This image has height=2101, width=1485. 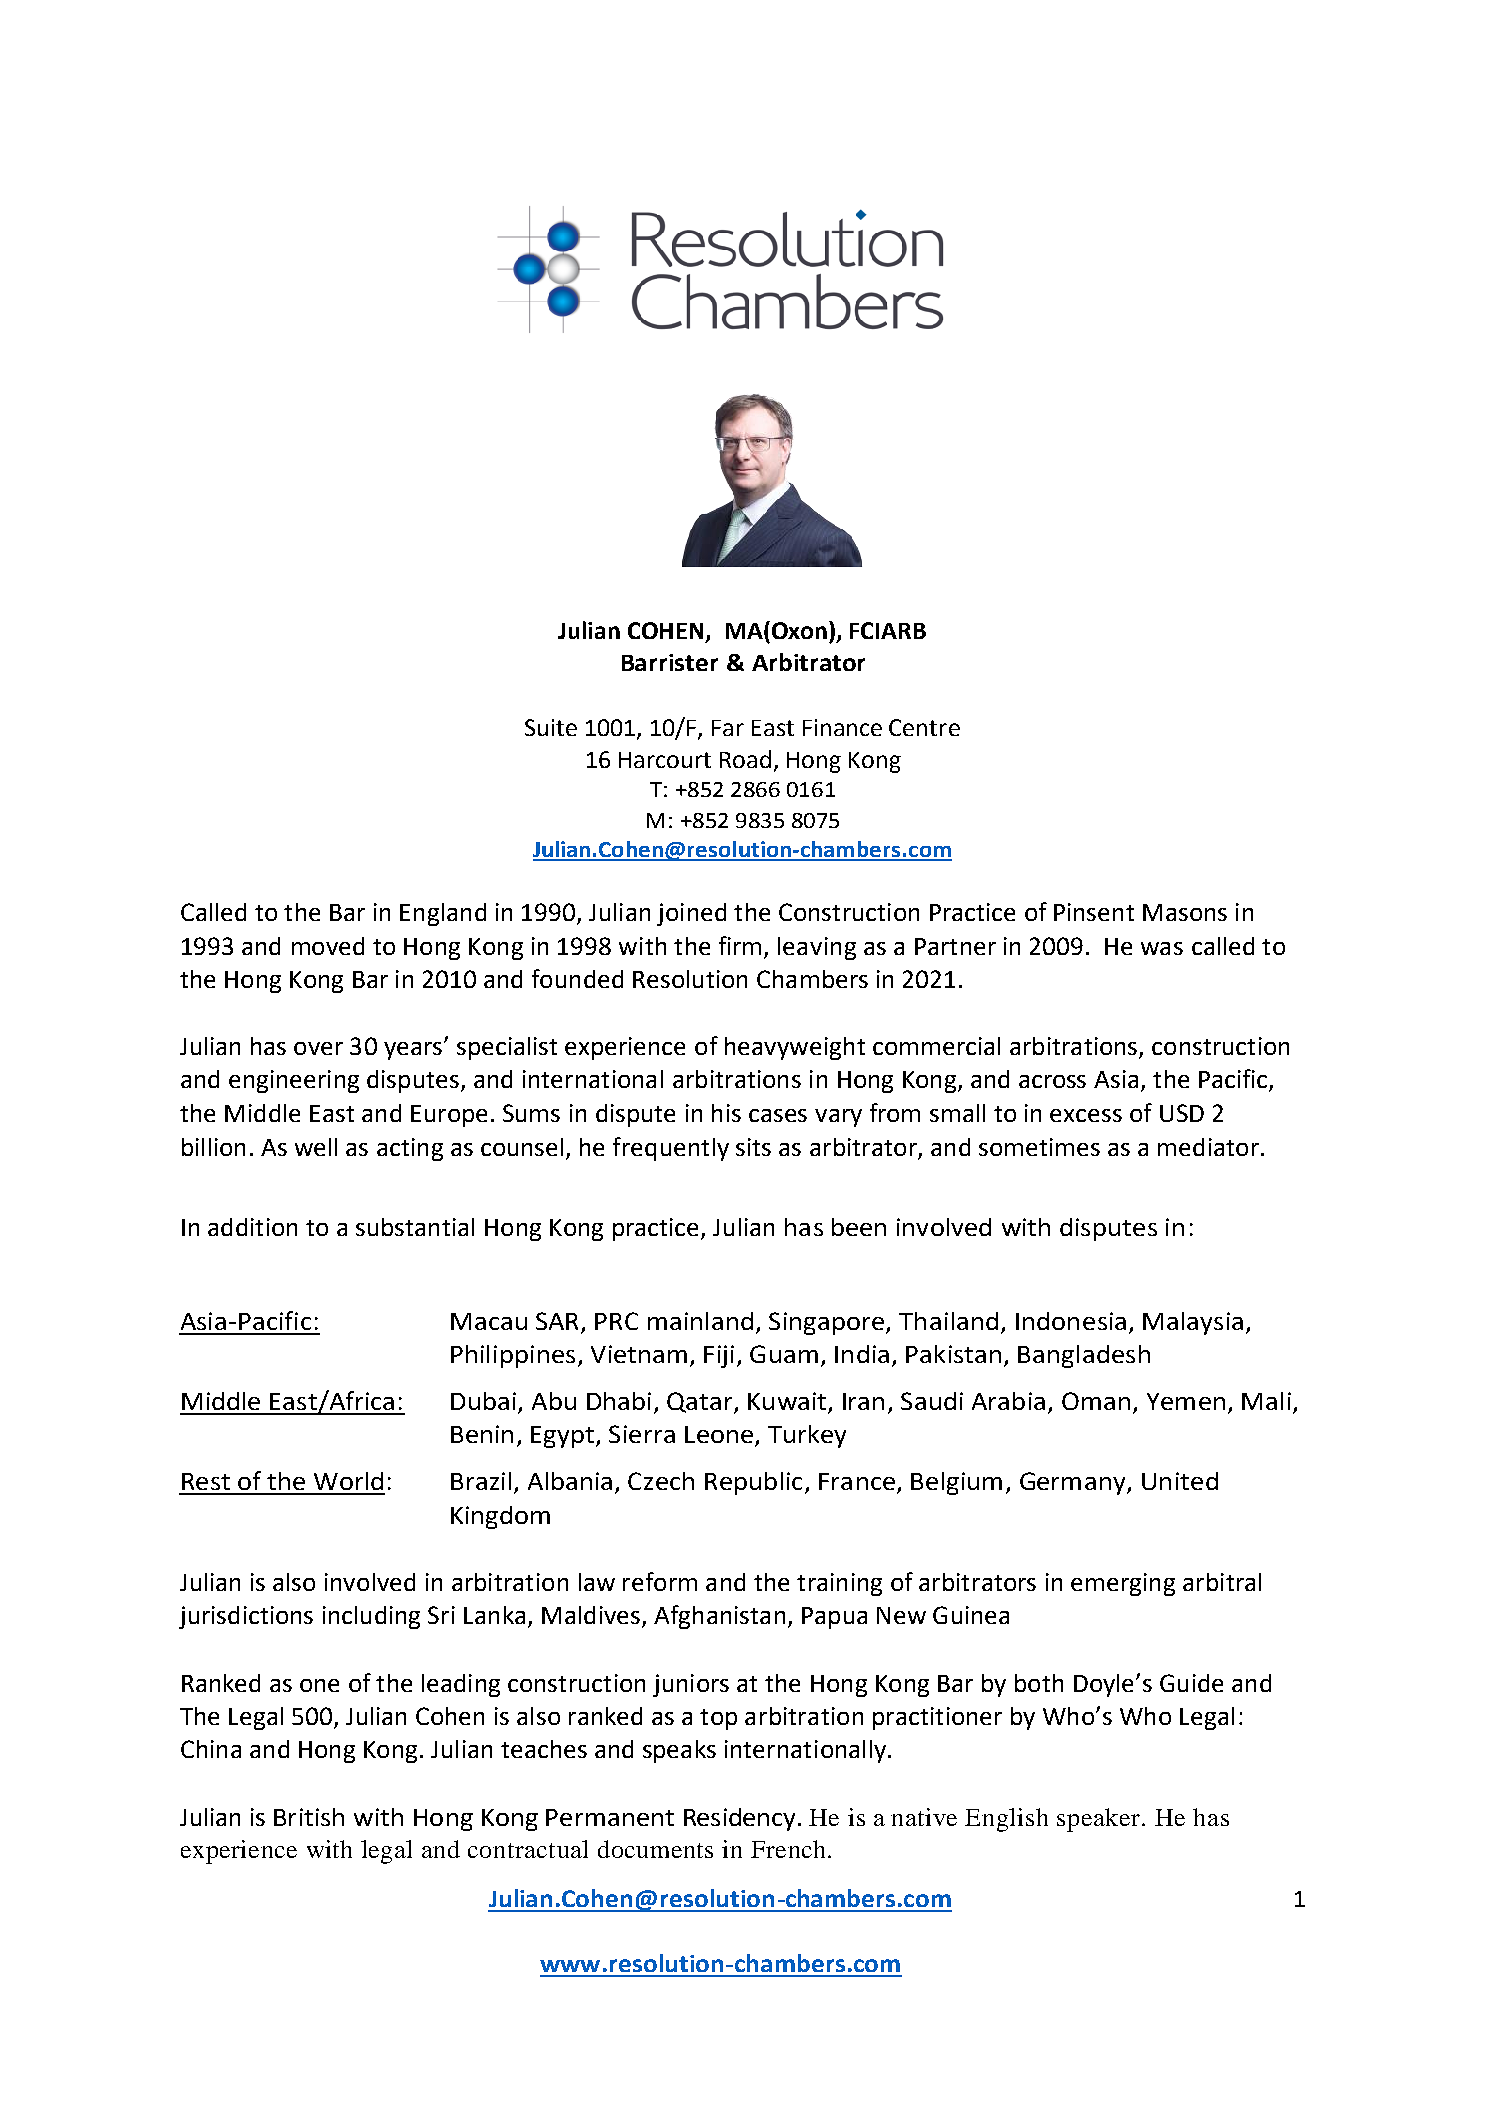 What do you see at coordinates (700, 1321) in the image?
I see `mainland` at bounding box center [700, 1321].
